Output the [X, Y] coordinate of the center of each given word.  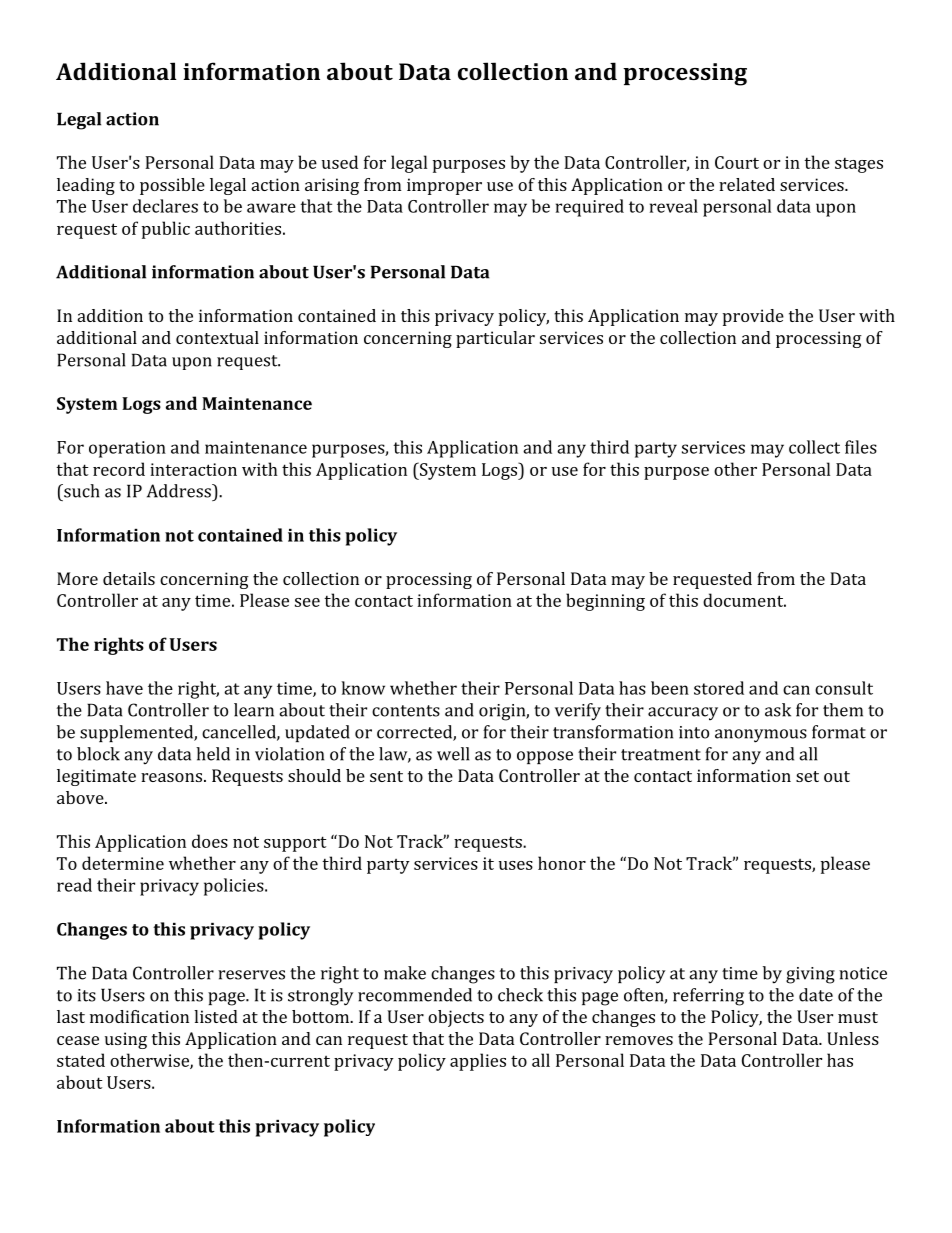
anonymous [761, 736]
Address [180, 491]
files [861, 447]
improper [444, 186]
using [126, 1040]
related [747, 184]
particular [495, 339]
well [453, 754]
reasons [171, 777]
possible [172, 186]
